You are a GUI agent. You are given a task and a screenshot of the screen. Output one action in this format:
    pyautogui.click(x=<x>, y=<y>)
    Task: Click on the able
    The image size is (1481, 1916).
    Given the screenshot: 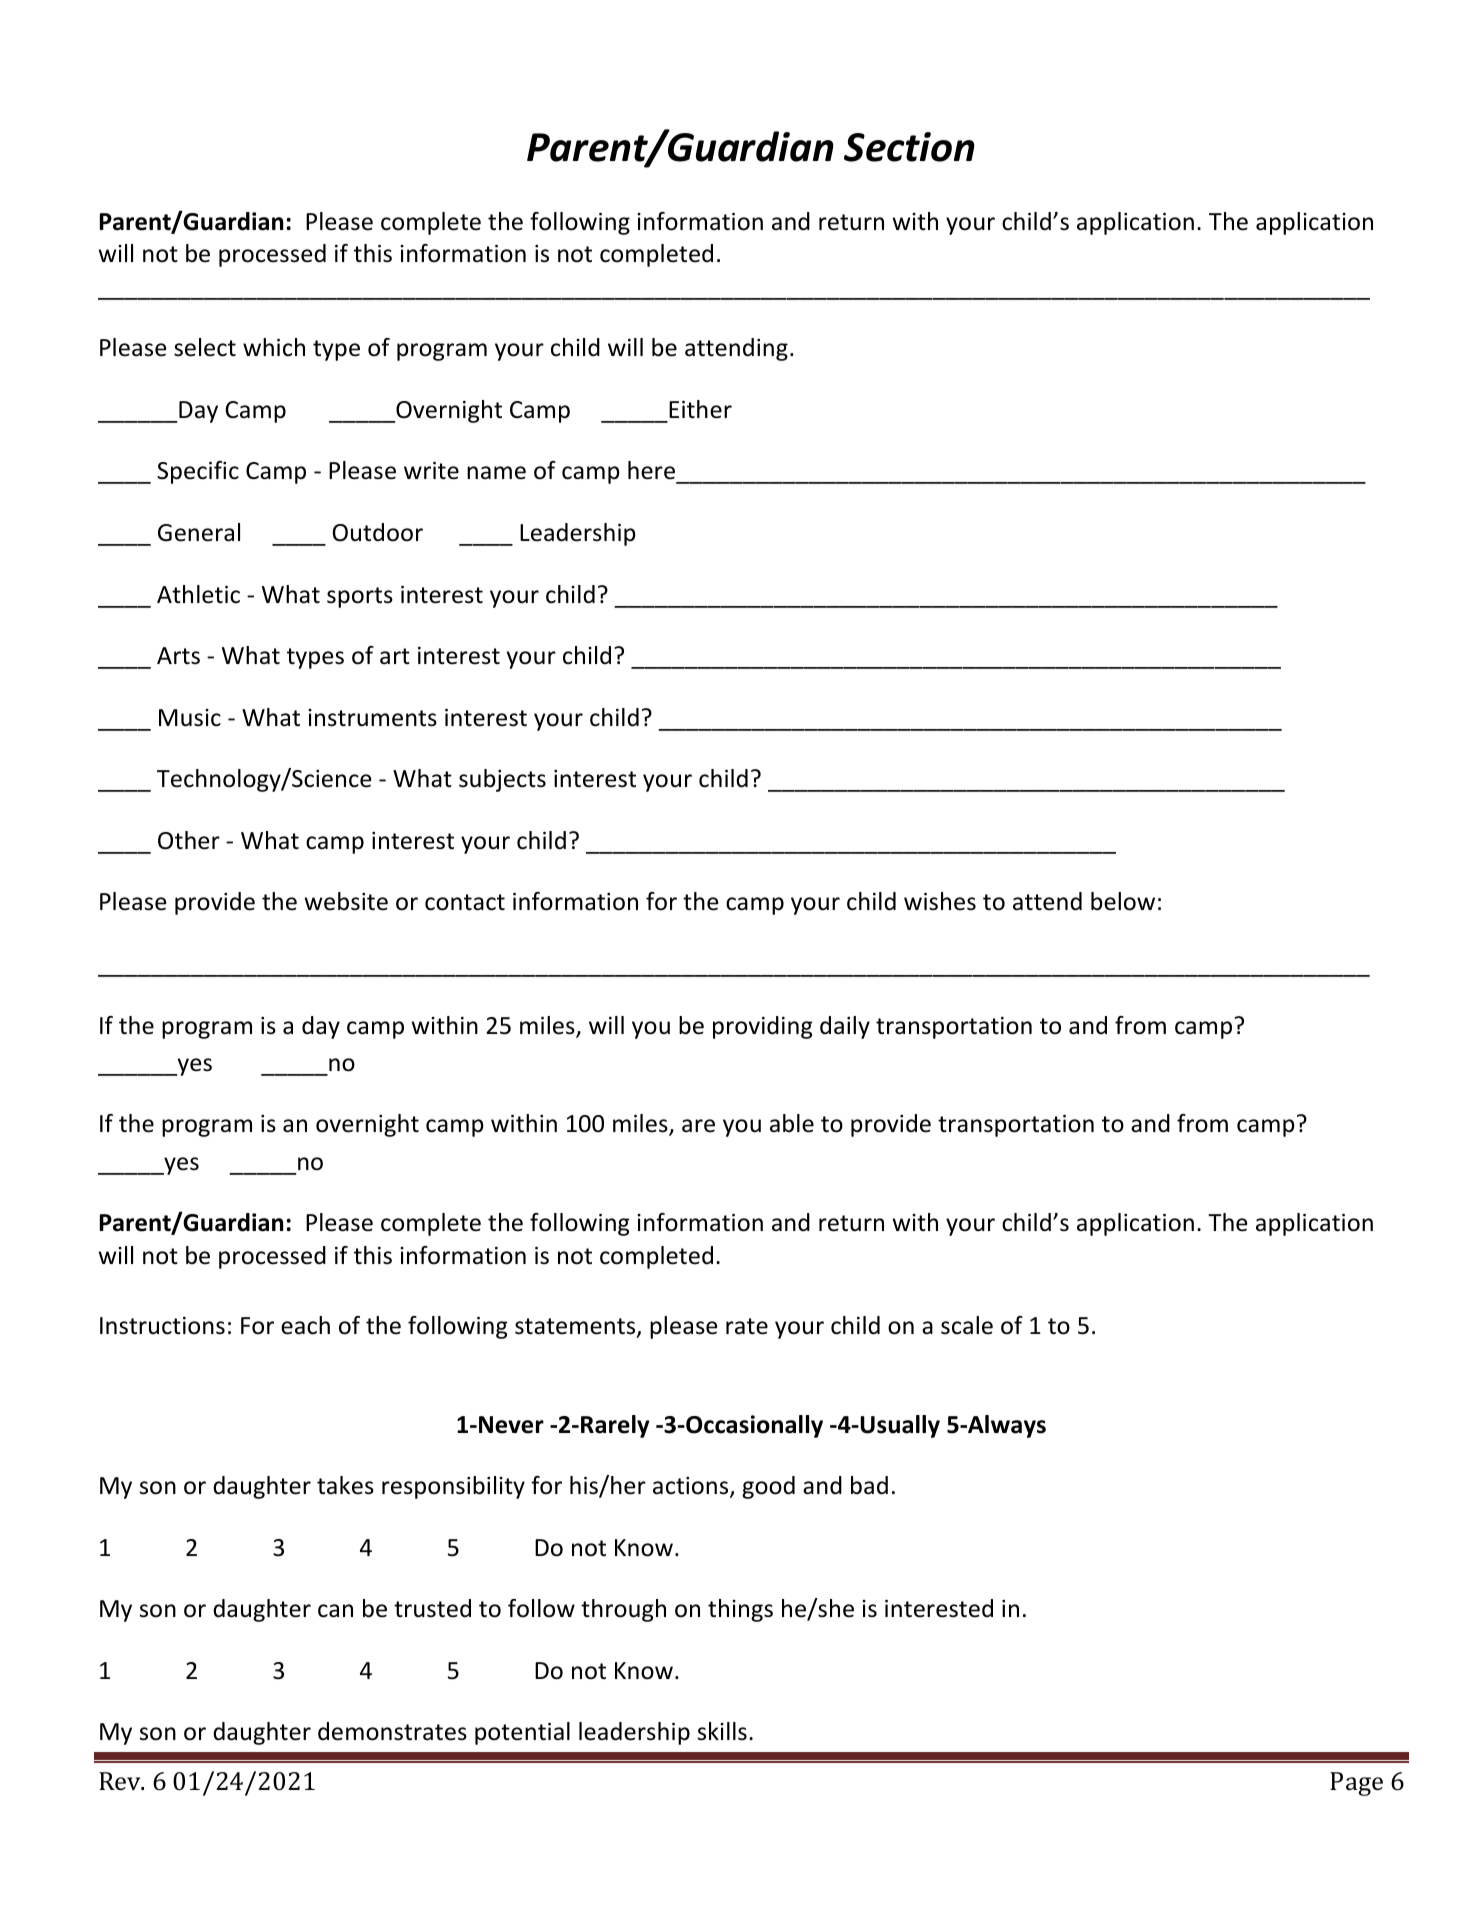 What is the action you would take?
    pyautogui.click(x=792, y=1123)
